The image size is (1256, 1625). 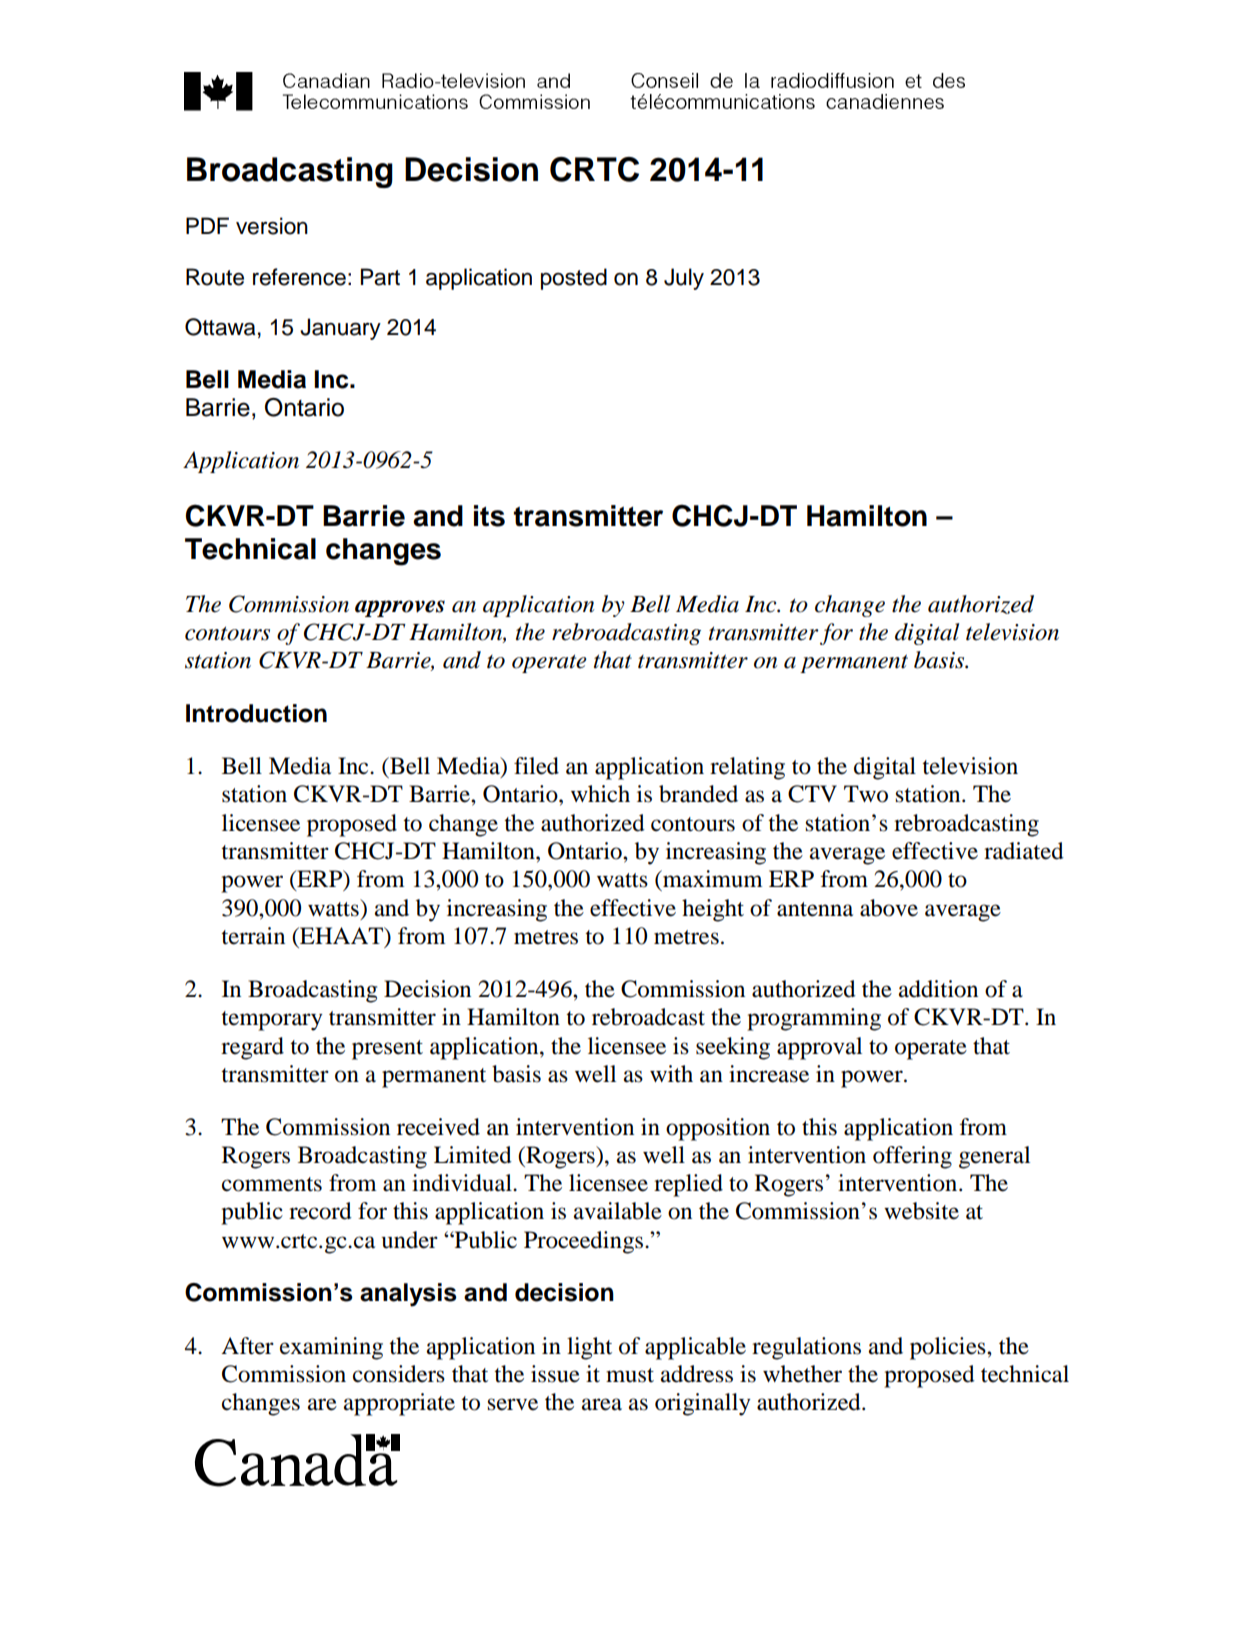 I want to click on reference, so click(x=299, y=277).
